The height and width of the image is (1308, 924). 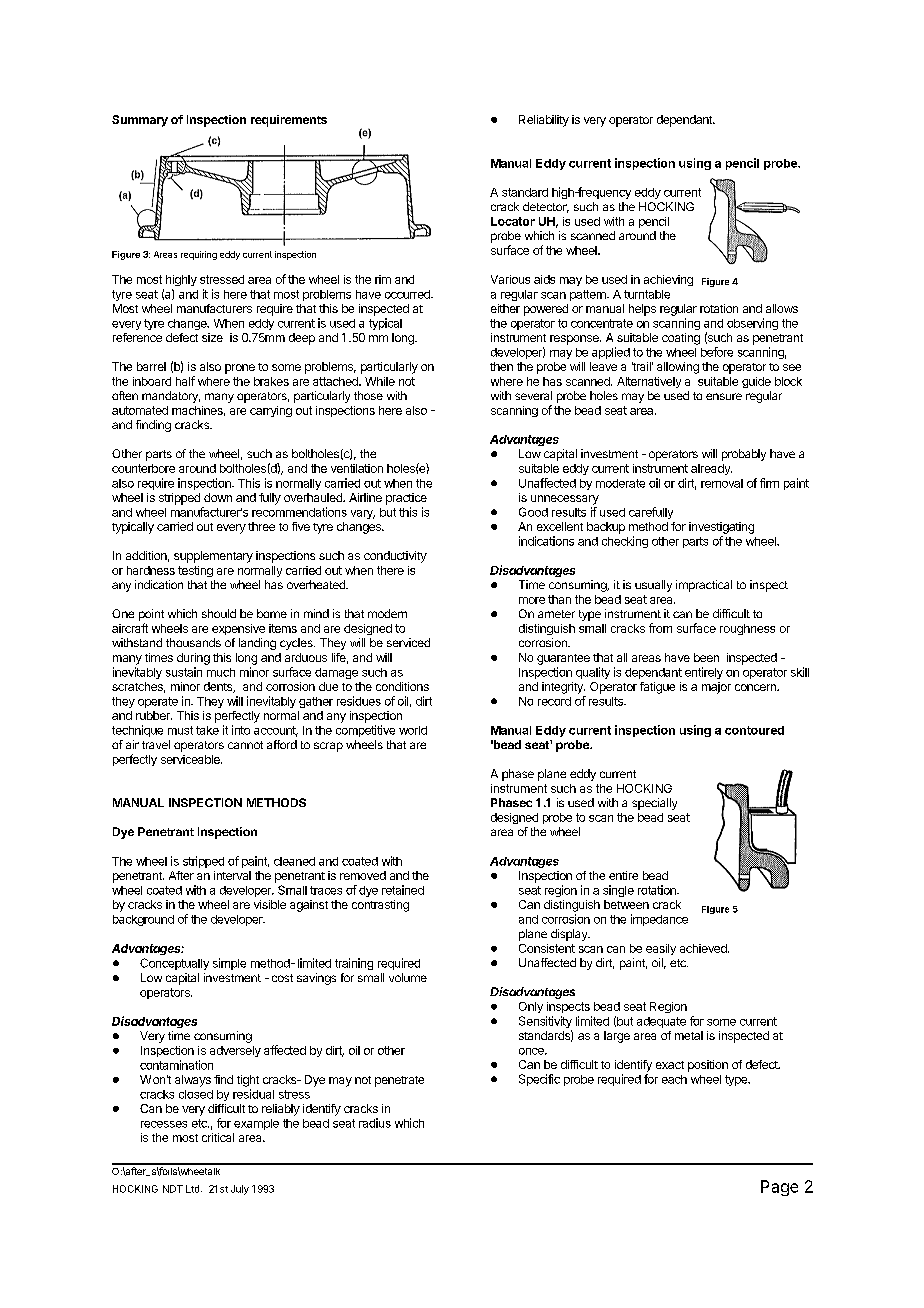 I want to click on critical, so click(x=218, y=1137).
